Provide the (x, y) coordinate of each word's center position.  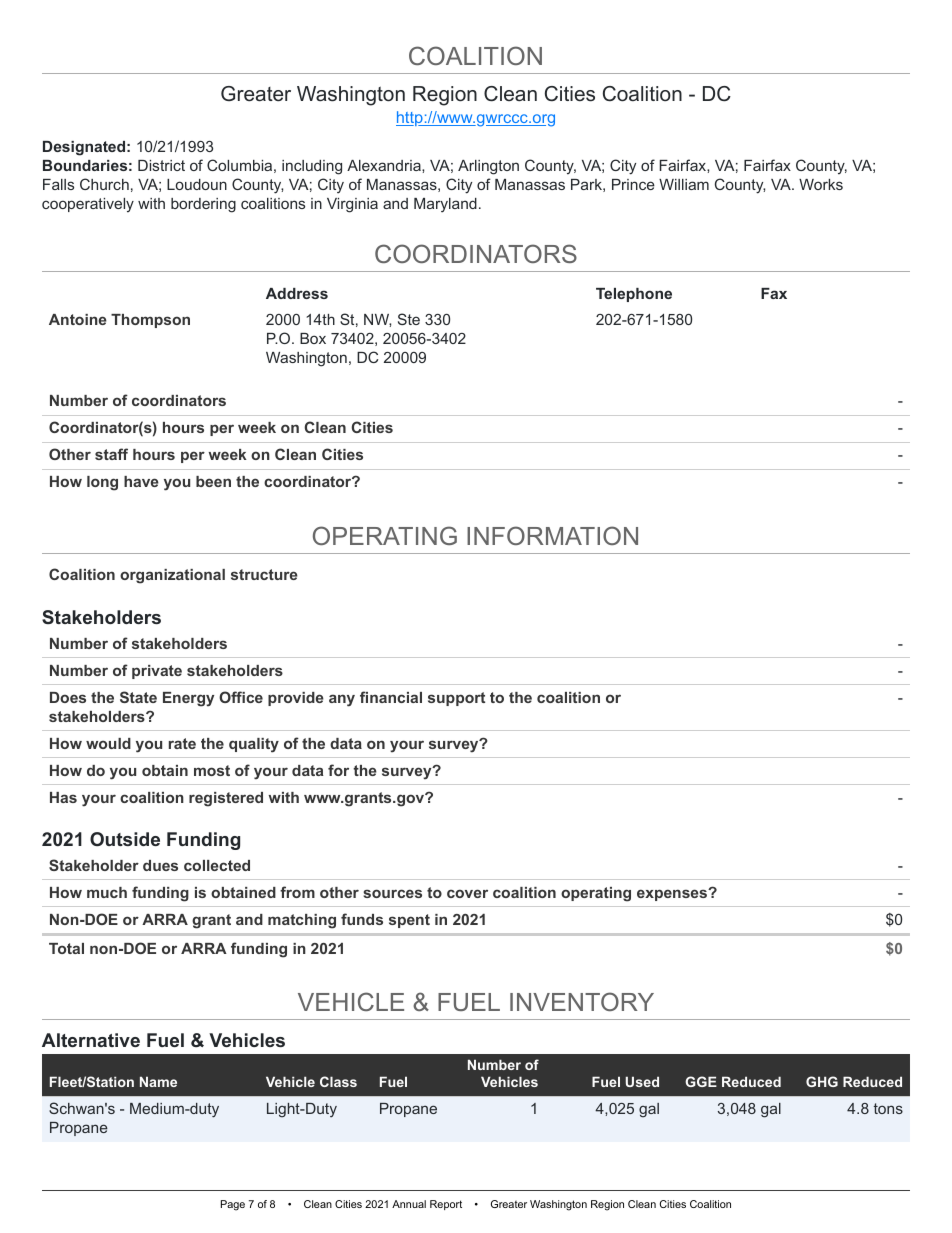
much (107, 892)
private (157, 672)
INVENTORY (582, 1001)
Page (233, 1205)
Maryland (445, 205)
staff (111, 454)
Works (821, 184)
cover (467, 893)
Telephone (634, 295)
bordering (203, 205)
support (456, 699)
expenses (673, 895)
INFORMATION (552, 535)
